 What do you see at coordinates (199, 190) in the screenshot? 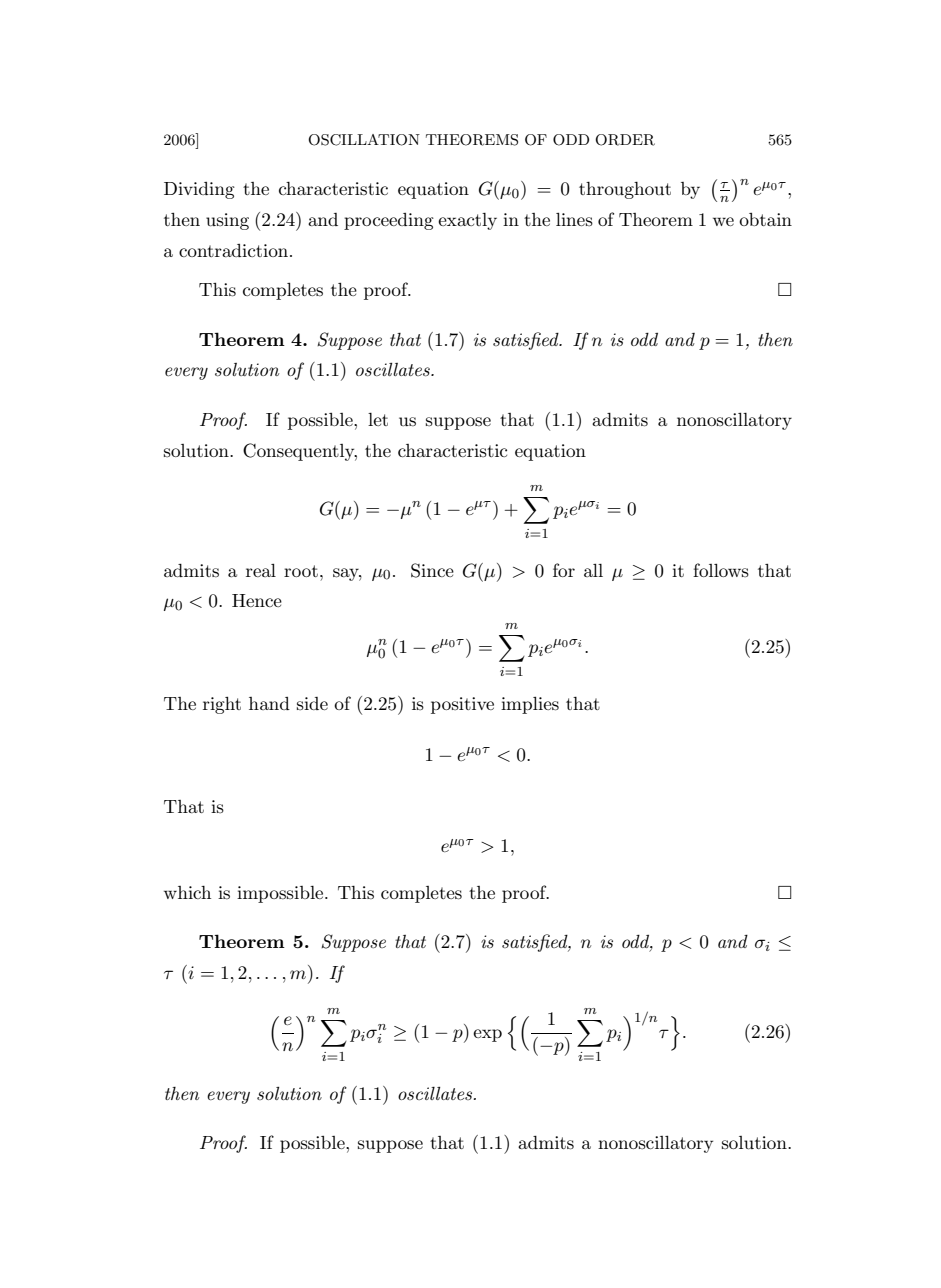
I see `Dividing` at bounding box center [199, 190].
